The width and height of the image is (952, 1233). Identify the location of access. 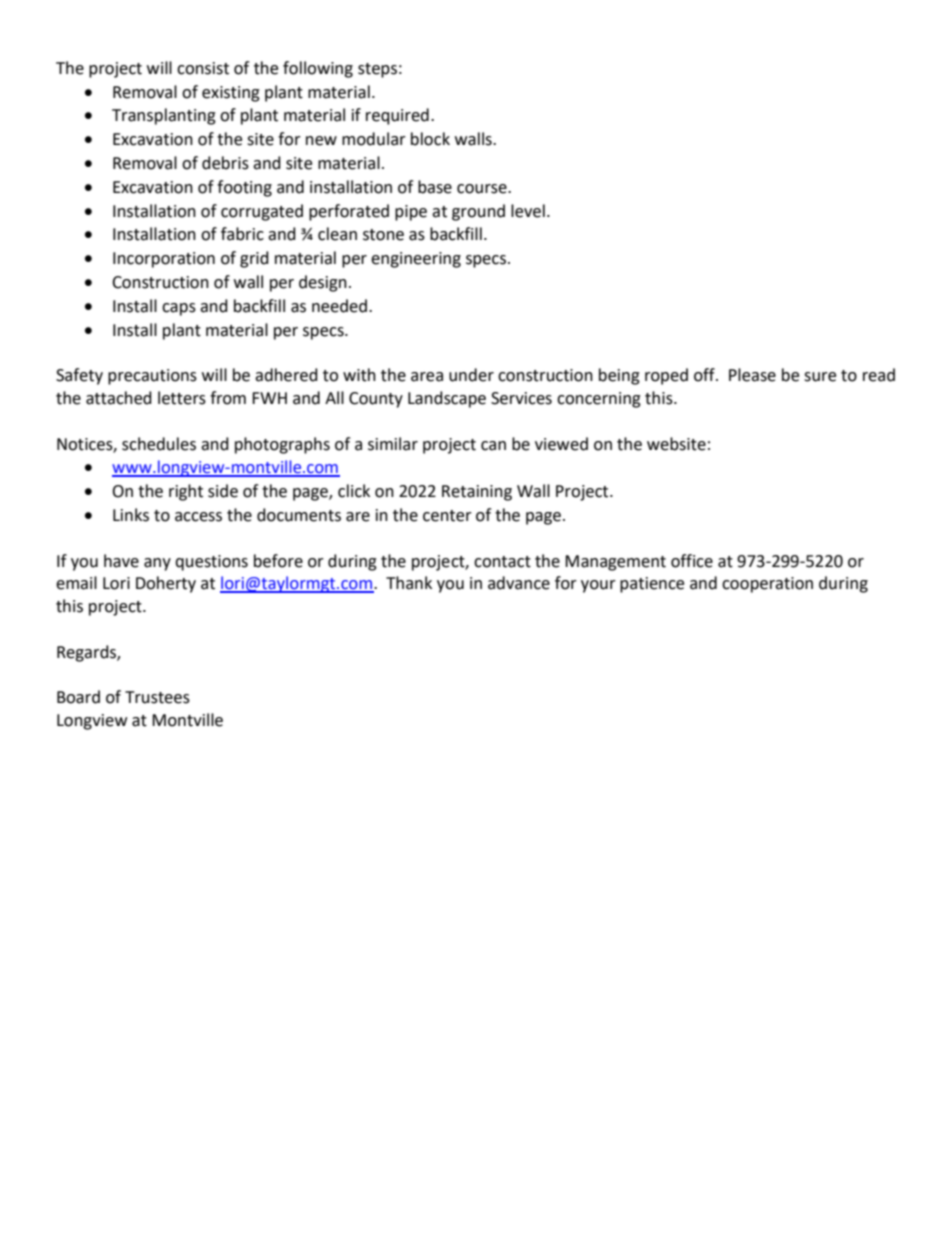
(198, 517).
